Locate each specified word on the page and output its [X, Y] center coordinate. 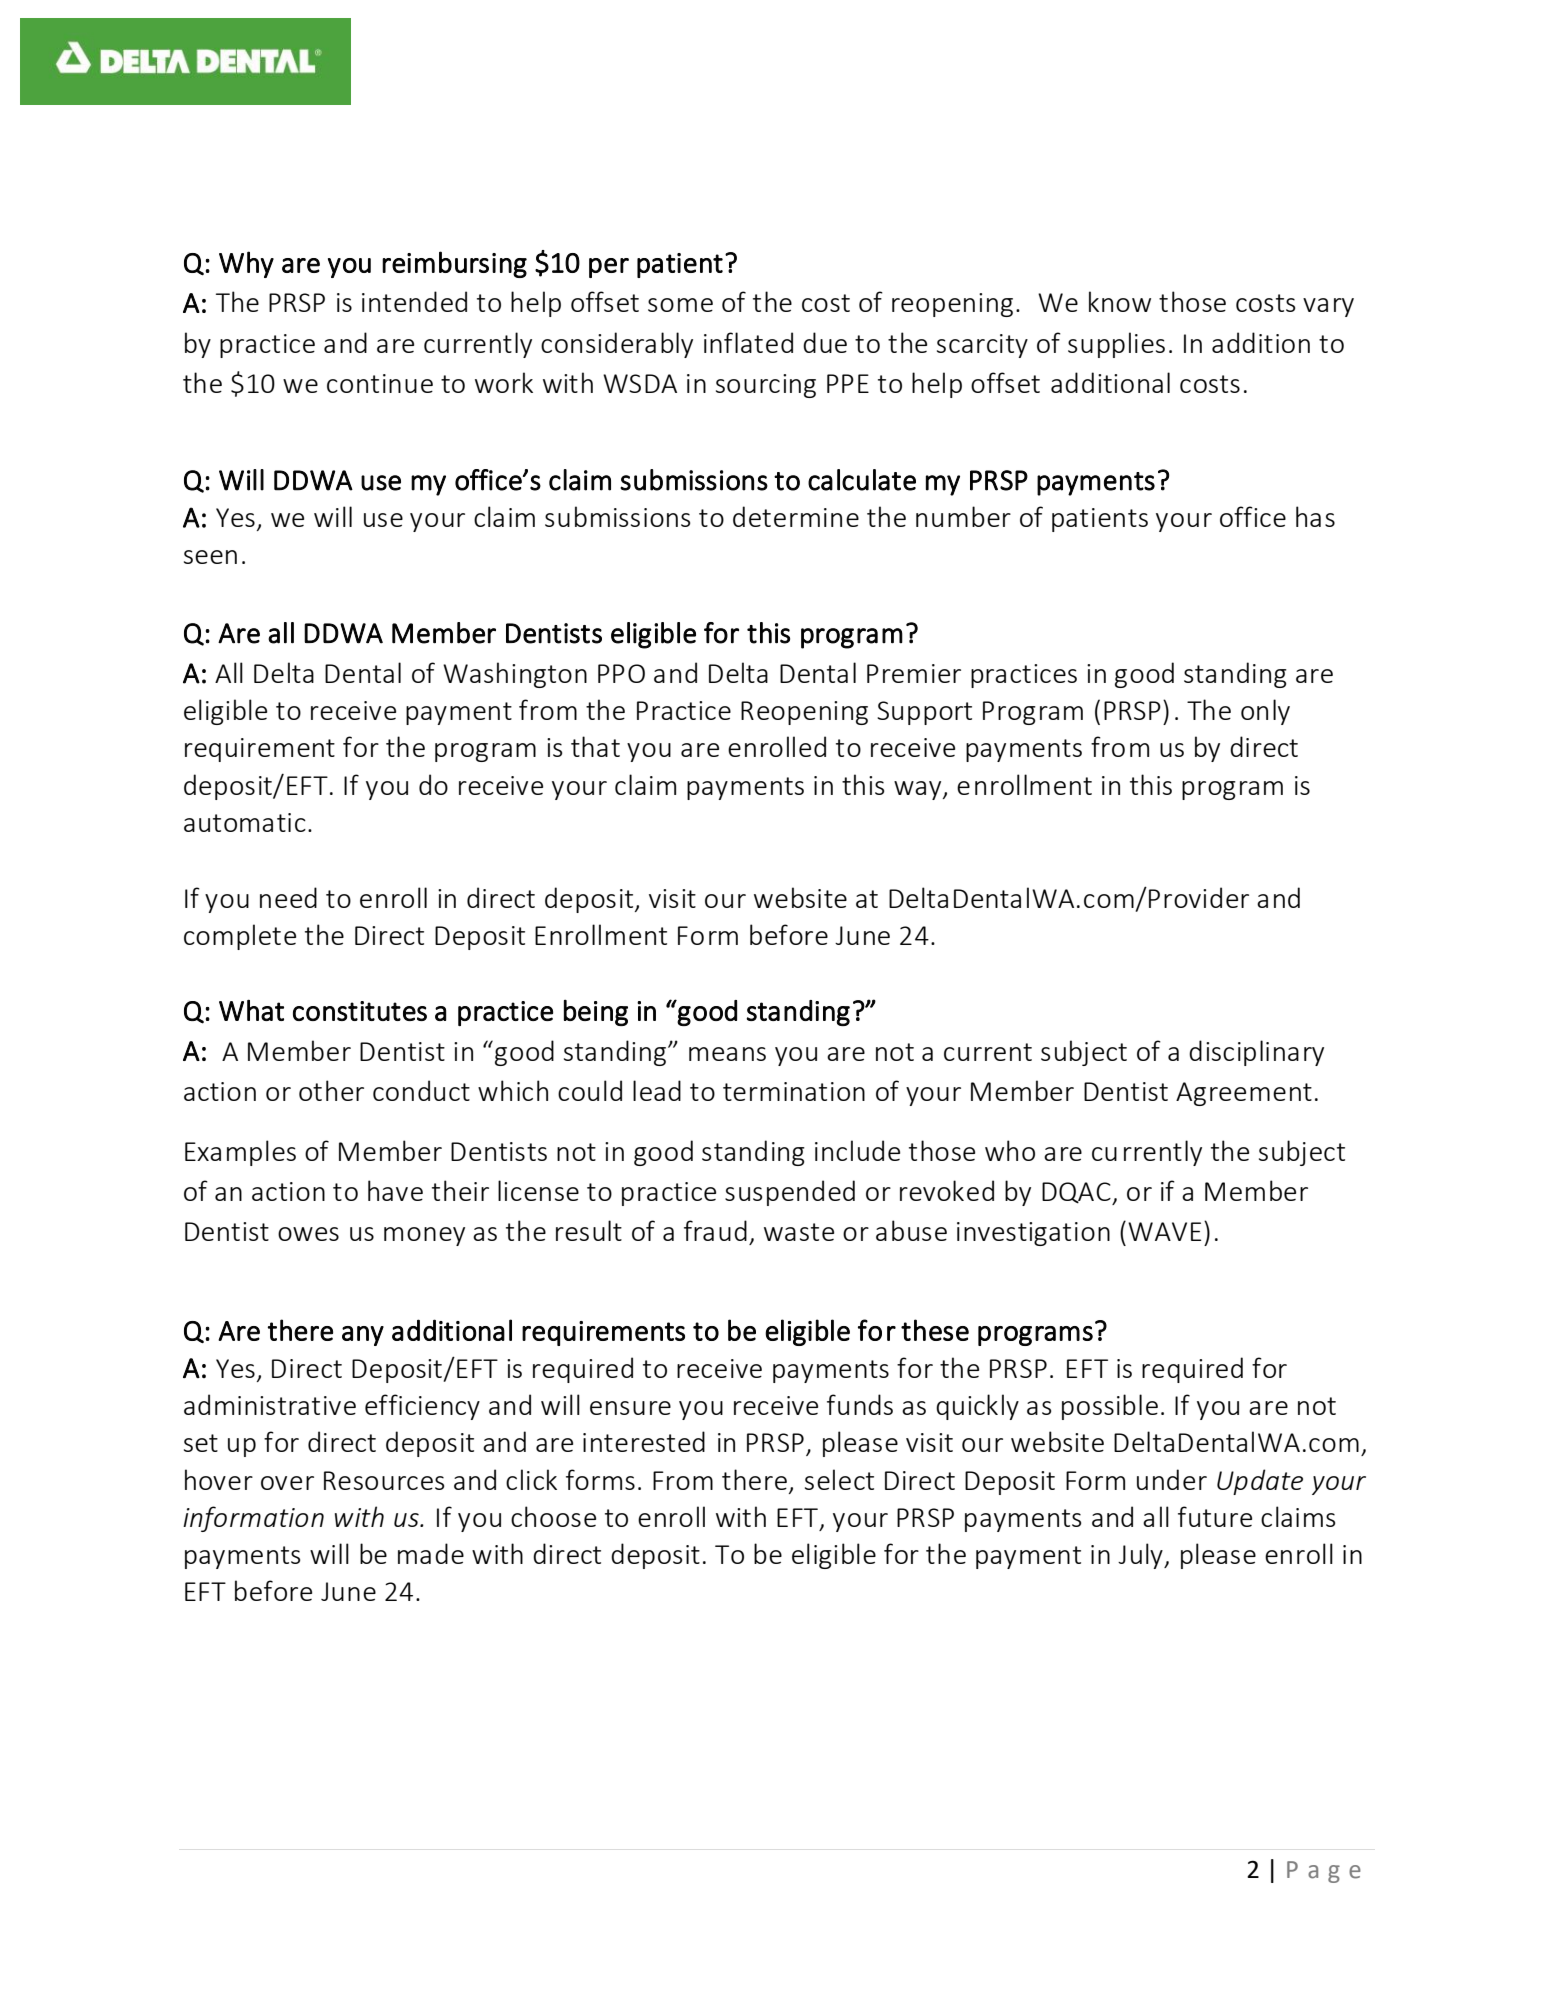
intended [414, 301]
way [919, 790]
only [1265, 712]
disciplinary [1256, 1053]
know [1120, 301]
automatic [245, 822]
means [727, 1054]
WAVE [1164, 1231]
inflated [748, 342]
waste [799, 1232]
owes [308, 1234]
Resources [384, 1480]
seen [210, 557]
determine [796, 516]
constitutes [360, 1011]
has [1315, 516]
